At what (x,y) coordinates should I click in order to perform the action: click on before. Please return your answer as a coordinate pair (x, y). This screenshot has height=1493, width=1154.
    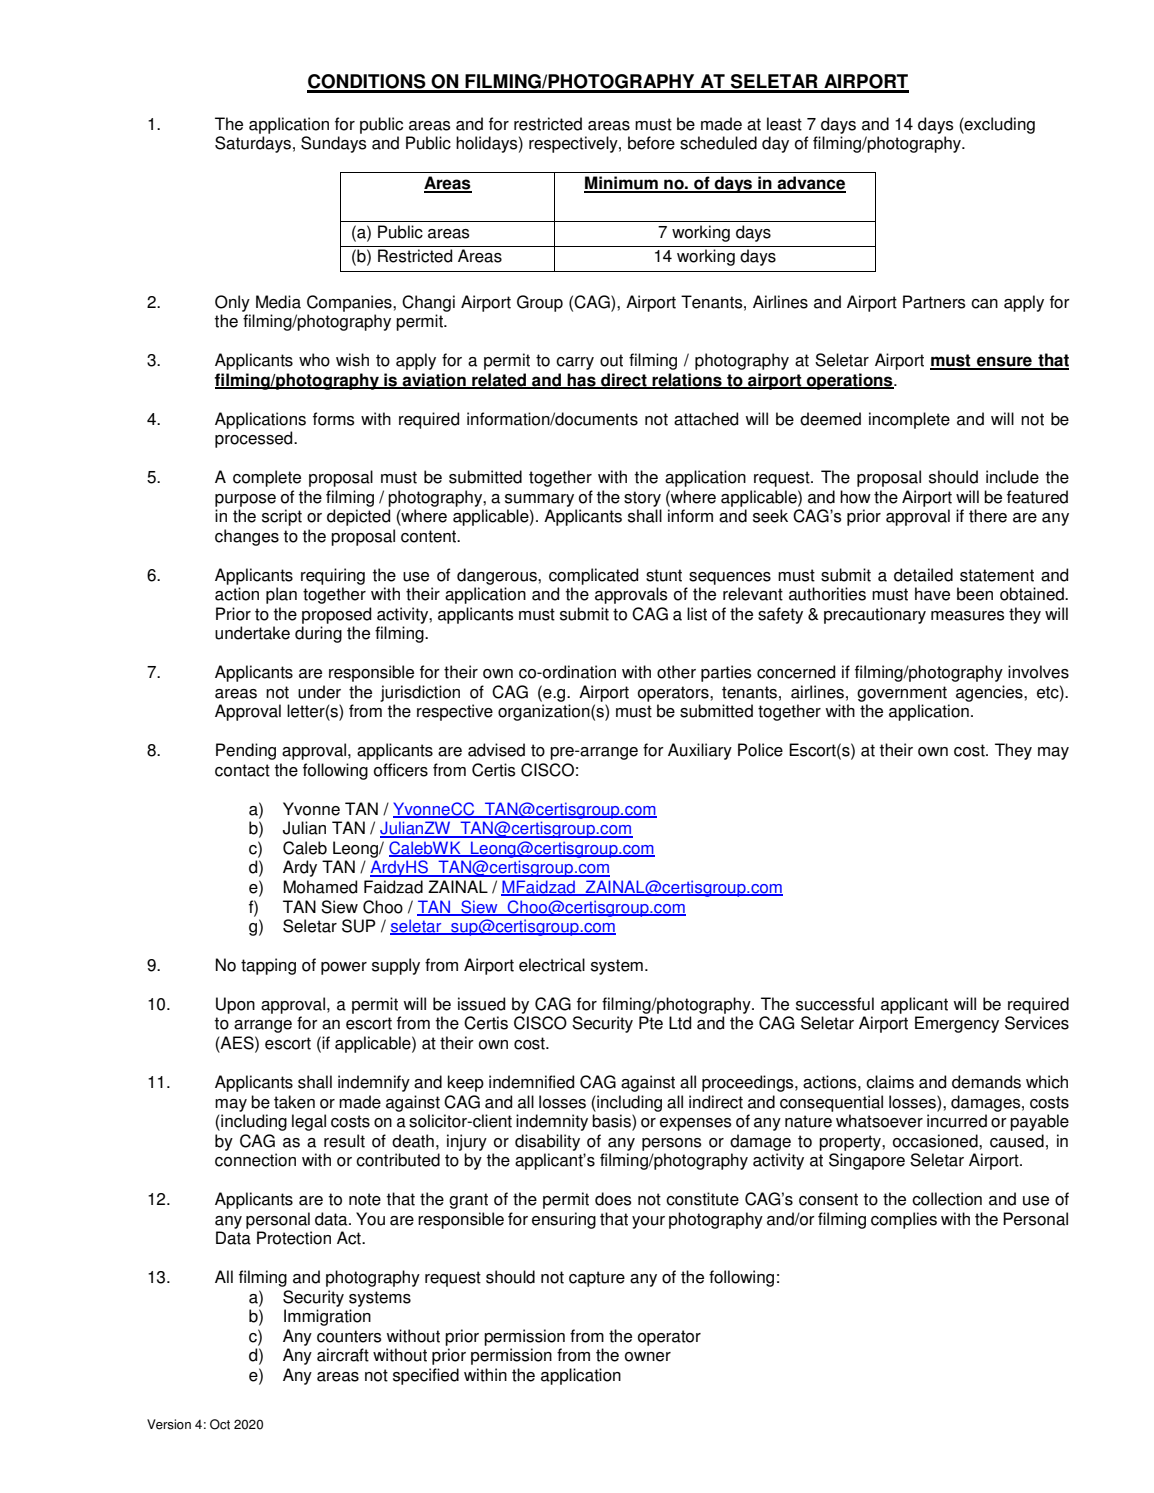
    Looking at the image, I should click on (651, 143).
